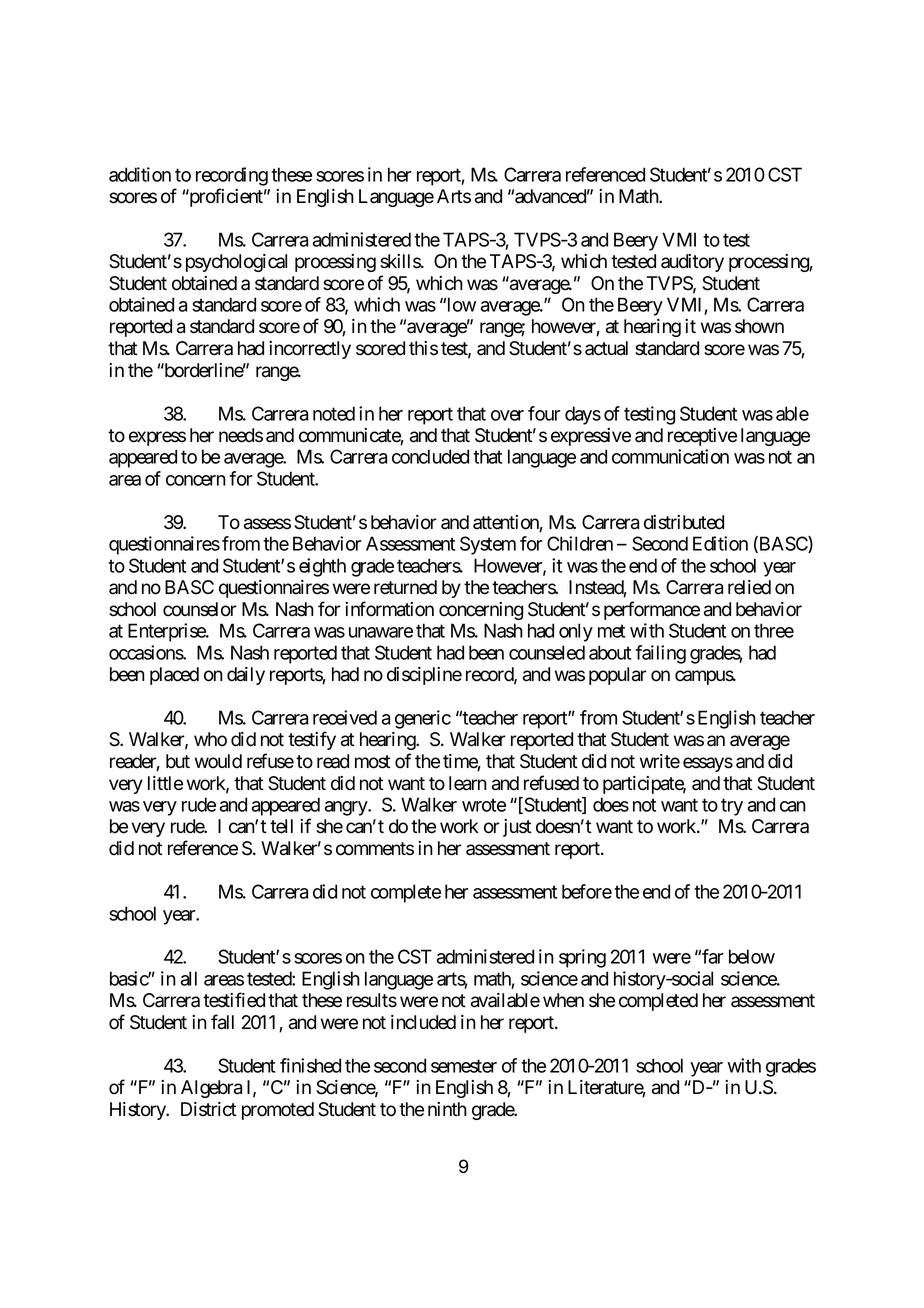 The width and height of the document is (924, 1308). Describe the element at coordinates (281, 826) in the document. I see `tell` at that location.
